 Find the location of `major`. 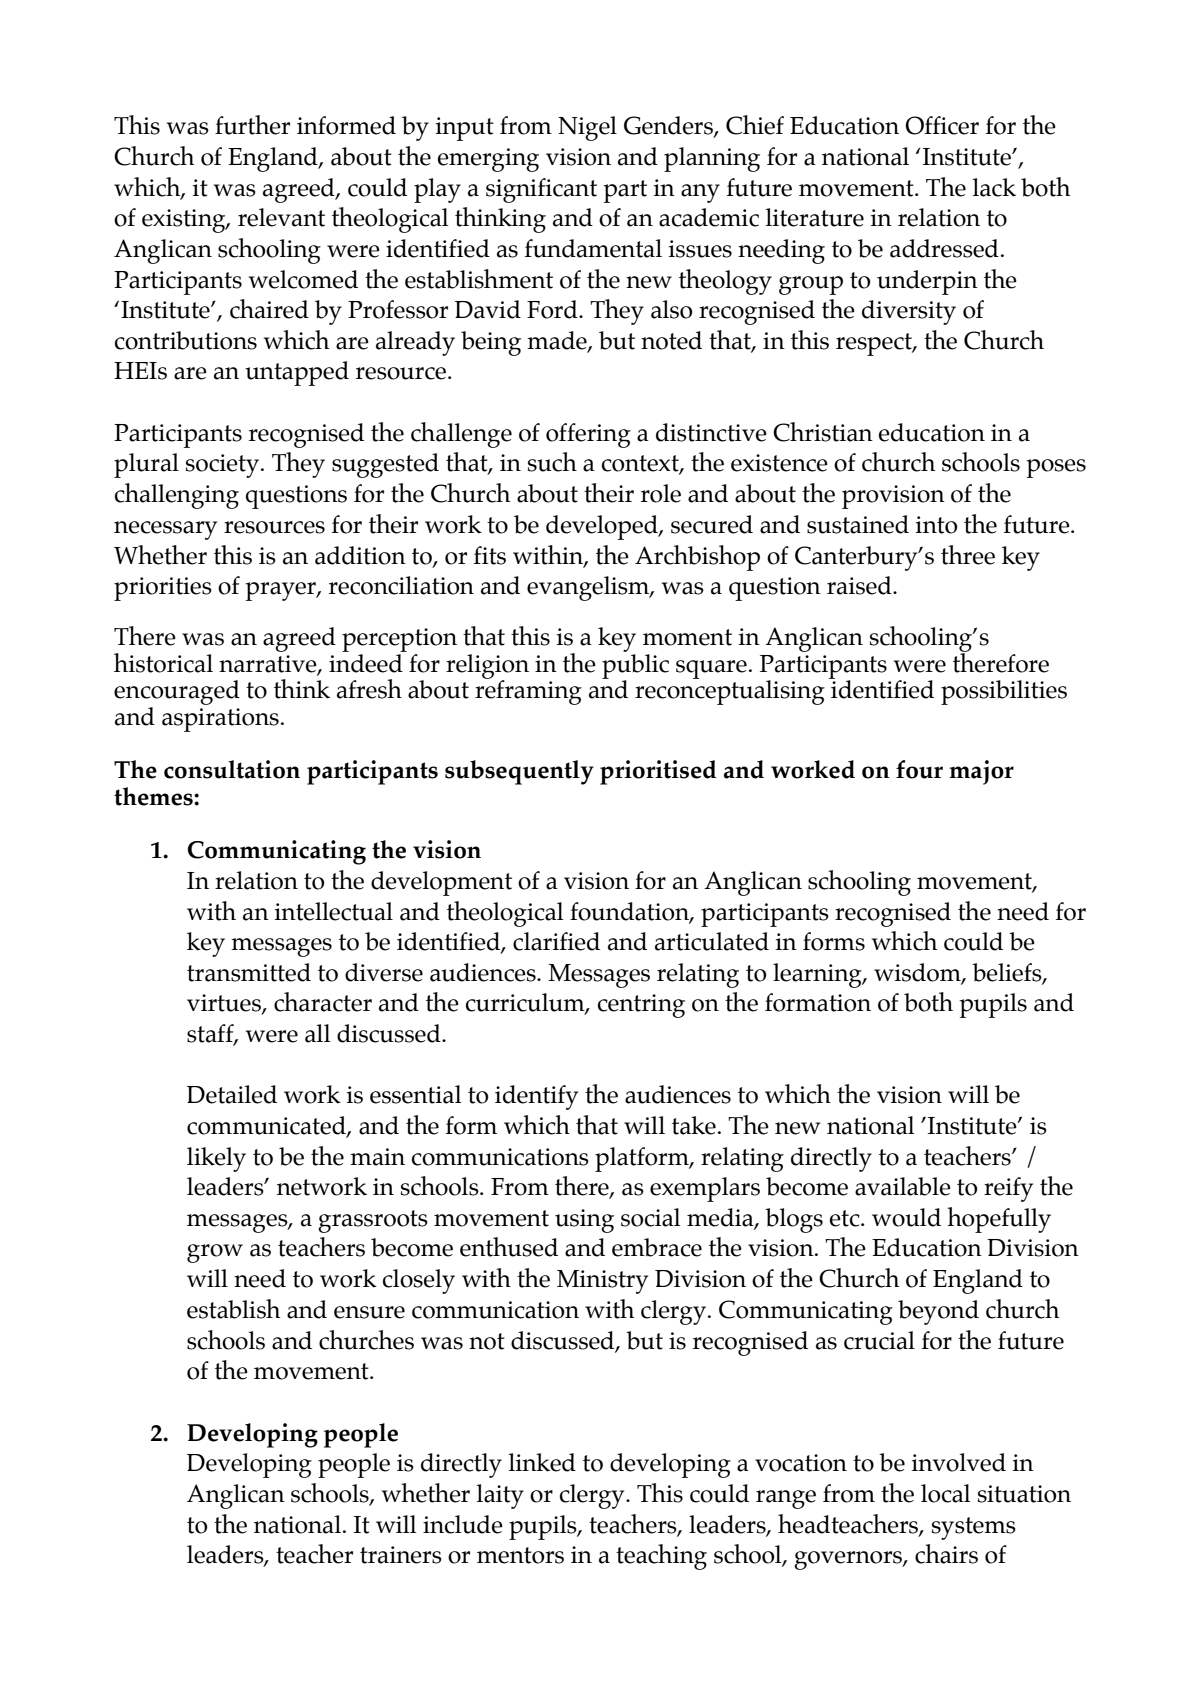

major is located at coordinates (981, 772).
